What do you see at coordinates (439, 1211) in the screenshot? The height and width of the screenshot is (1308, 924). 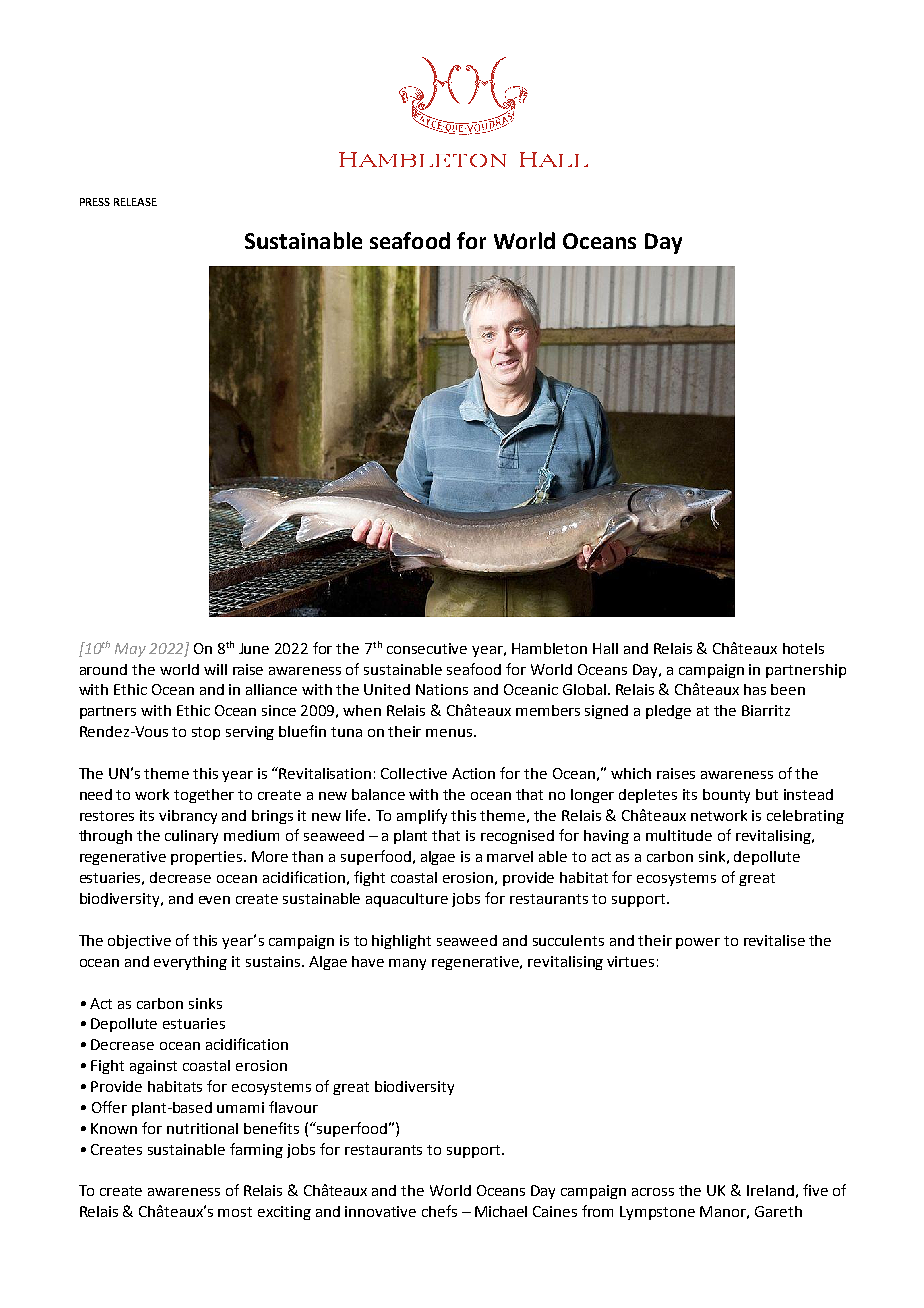 I see `chefs` at bounding box center [439, 1211].
